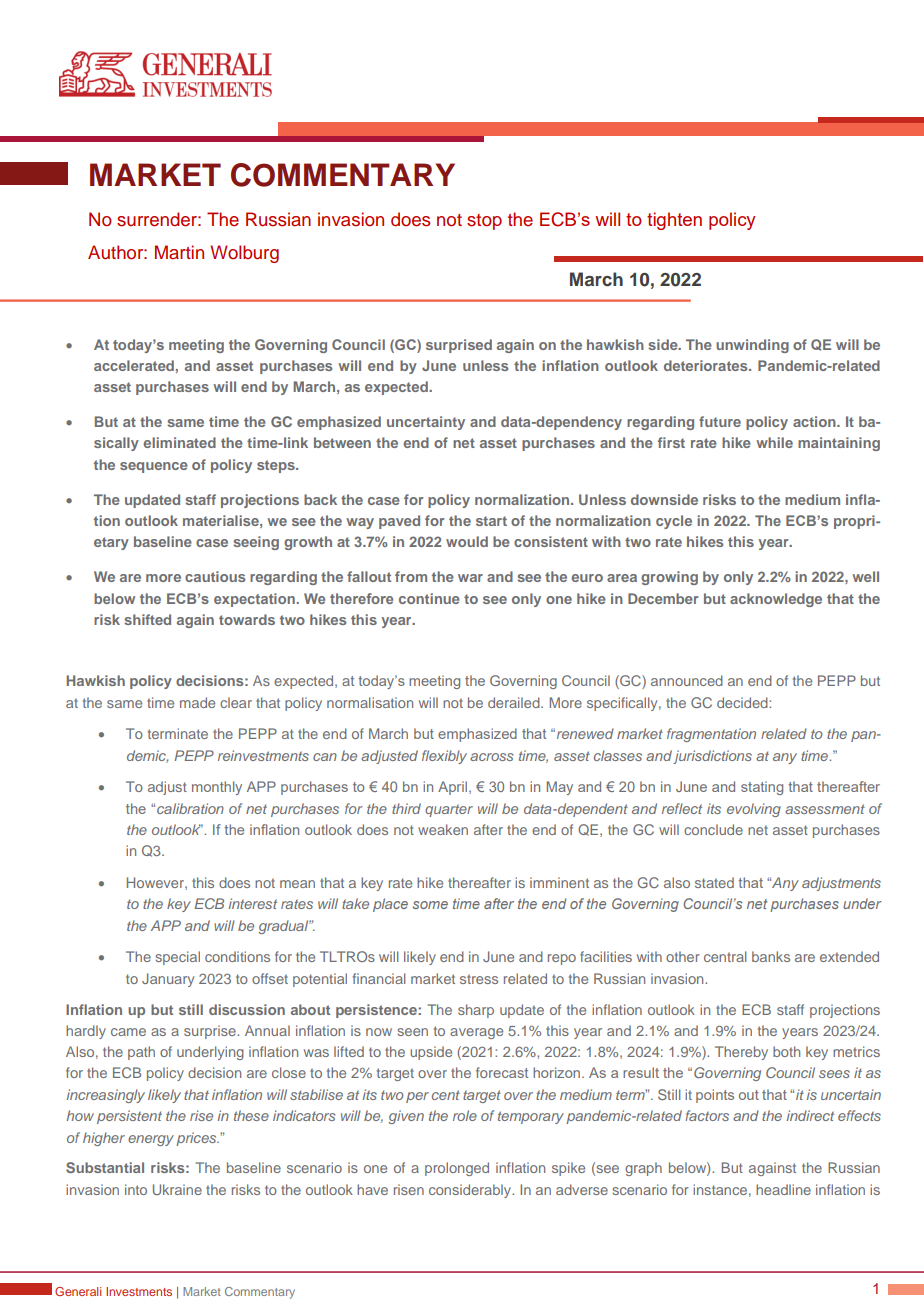 The image size is (924, 1308). What do you see at coordinates (168, 980) in the screenshot?
I see `January` at bounding box center [168, 980].
